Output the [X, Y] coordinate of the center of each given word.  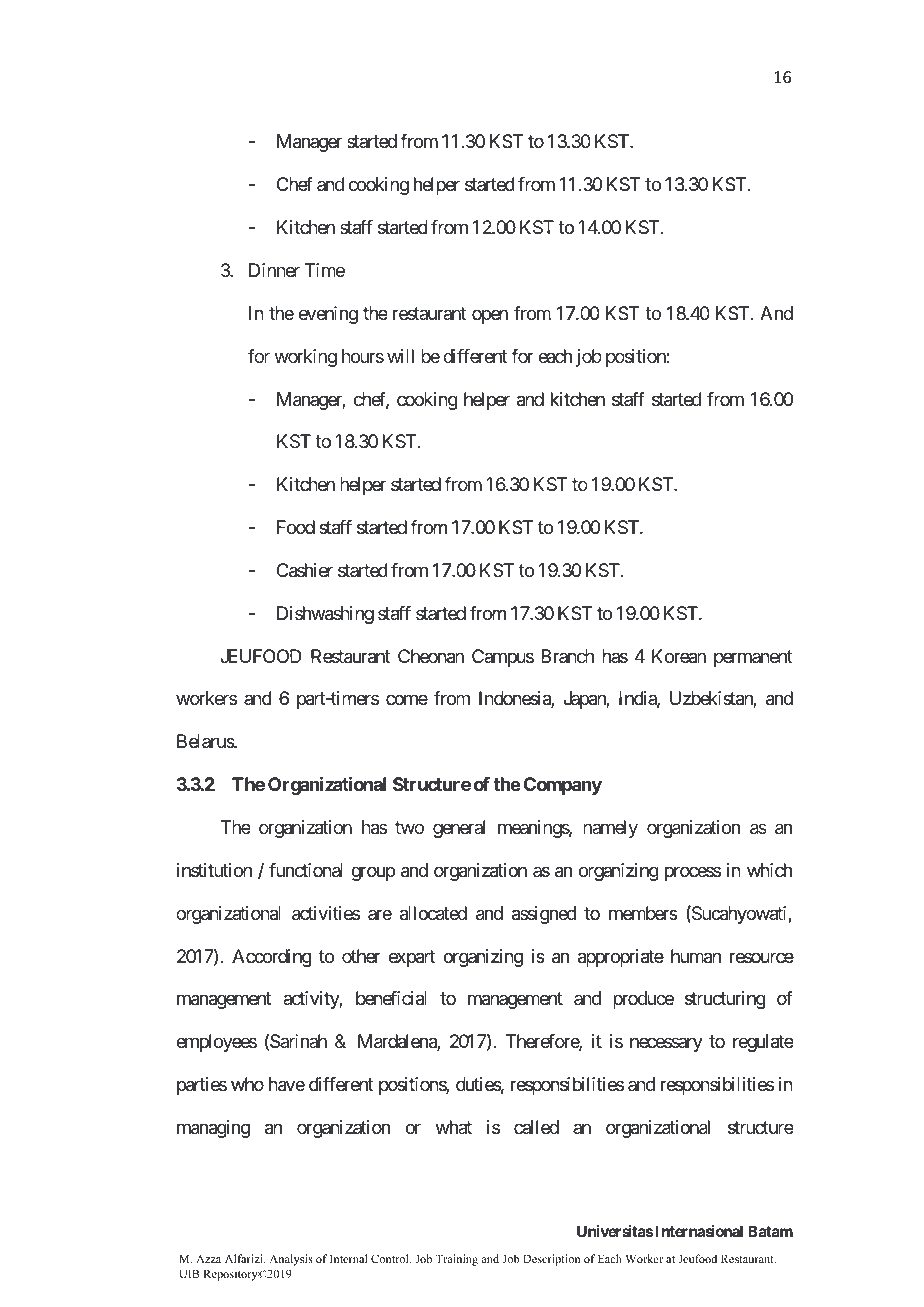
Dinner [274, 270]
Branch [567, 656]
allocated [433, 913]
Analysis [291, 1260]
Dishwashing [325, 615]
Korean [679, 656]
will [400, 356]
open [490, 316]
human [696, 956]
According [272, 958]
